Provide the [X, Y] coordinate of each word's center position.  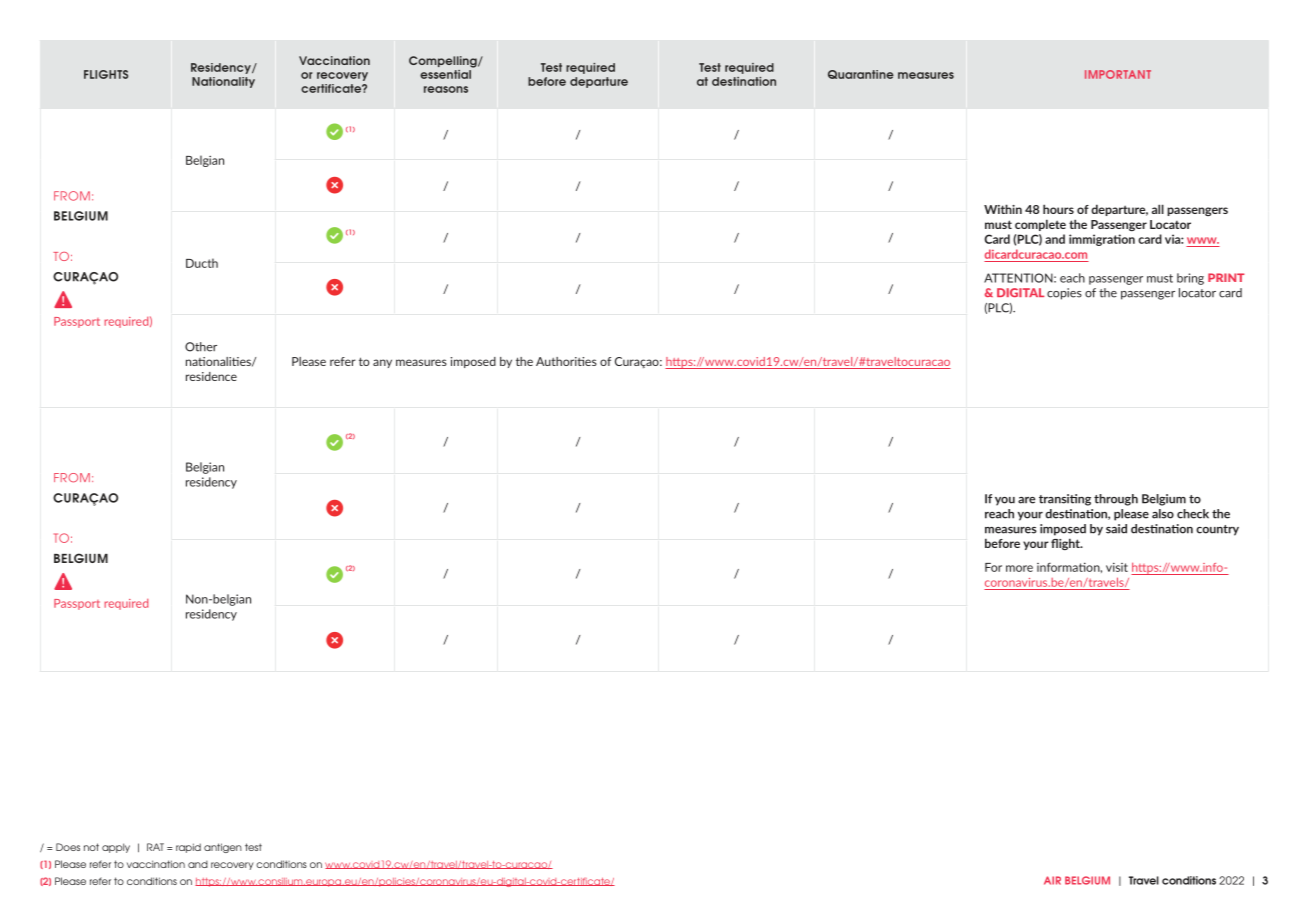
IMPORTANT [1118, 74]
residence [211, 376]
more [1019, 568]
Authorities [566, 361]
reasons [446, 89]
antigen [223, 848]
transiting [1065, 500]
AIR [1052, 880]
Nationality [223, 82]
